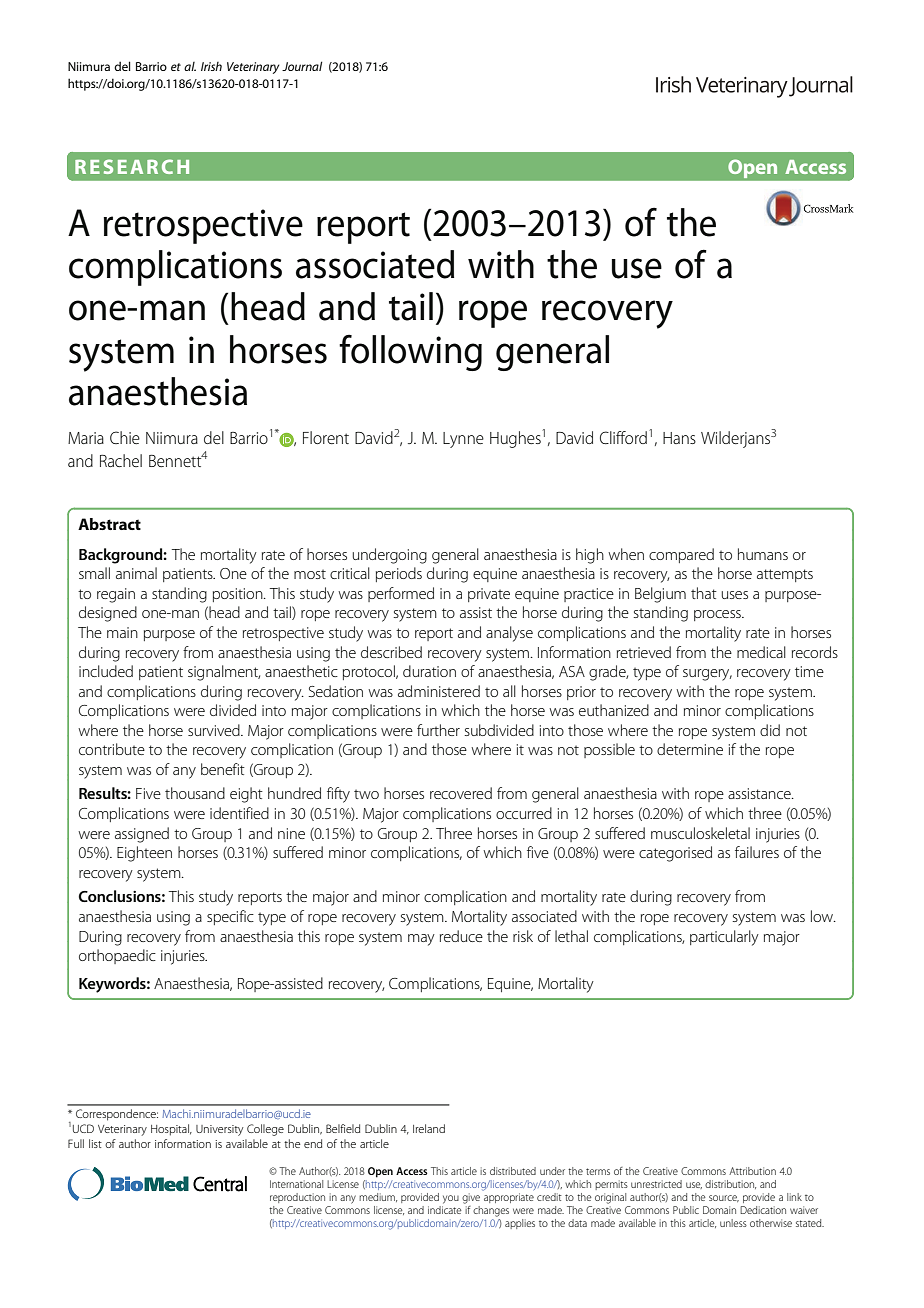 This screenshot has width=924, height=1308. I want to click on humans, so click(763, 554).
